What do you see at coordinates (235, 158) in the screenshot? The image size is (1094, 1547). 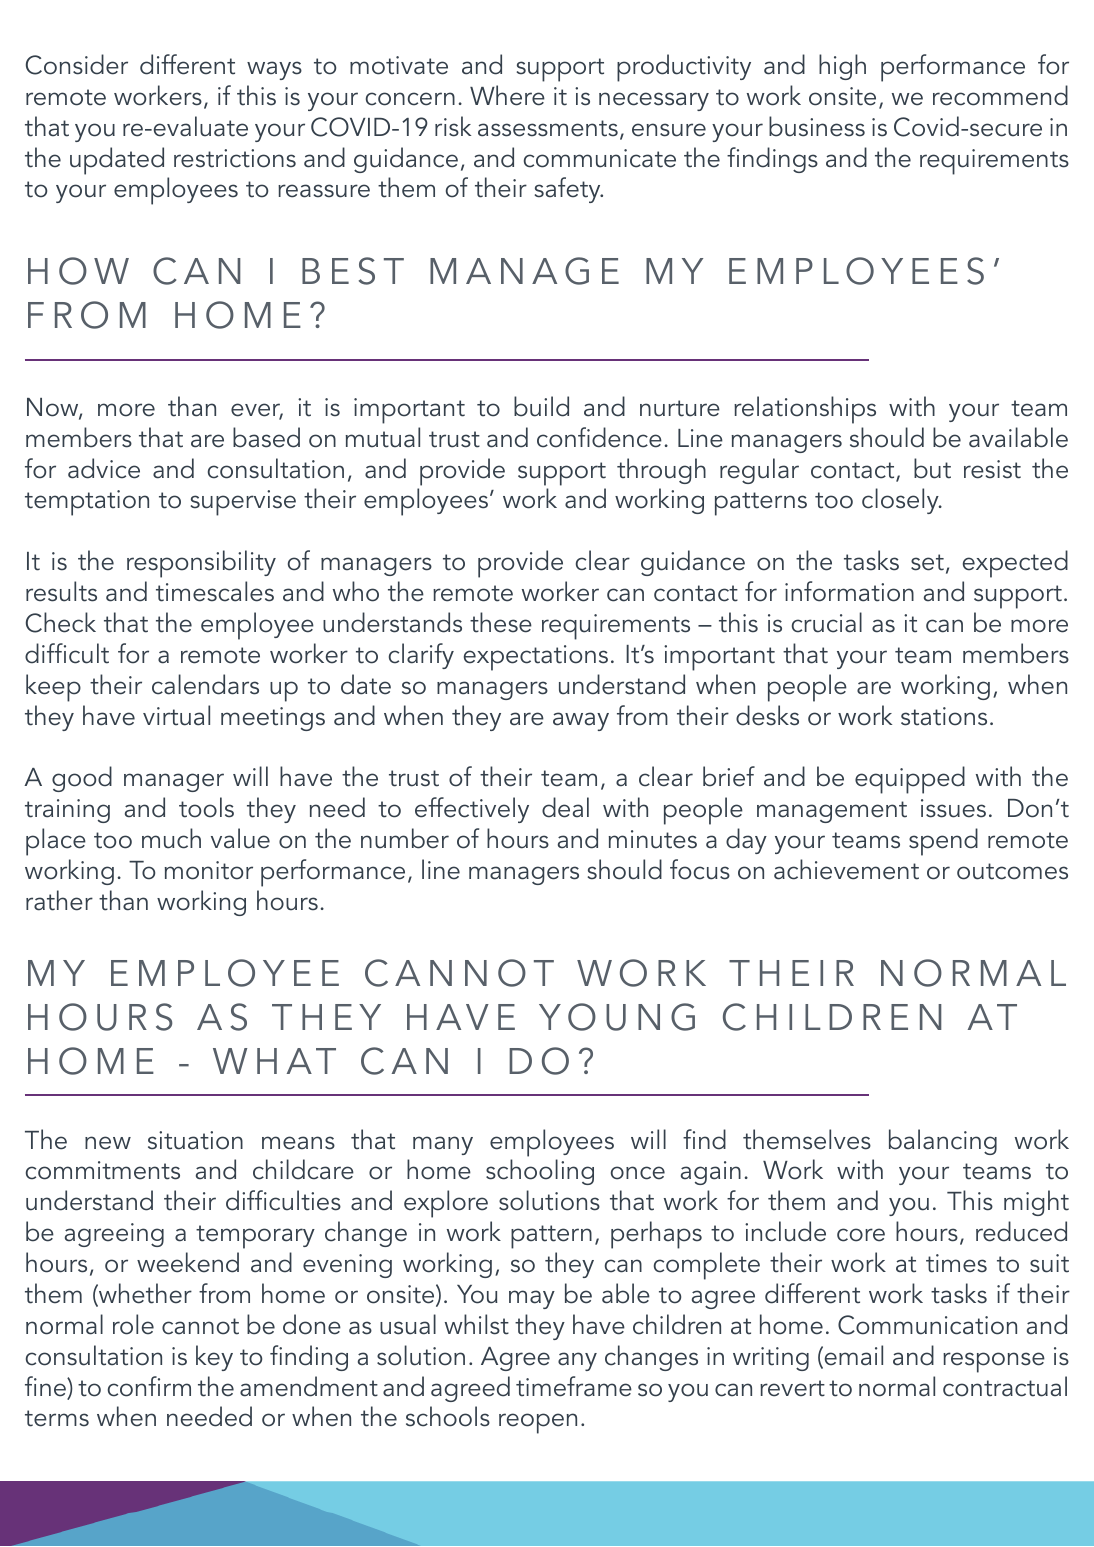 I see `restrictions` at bounding box center [235, 158].
